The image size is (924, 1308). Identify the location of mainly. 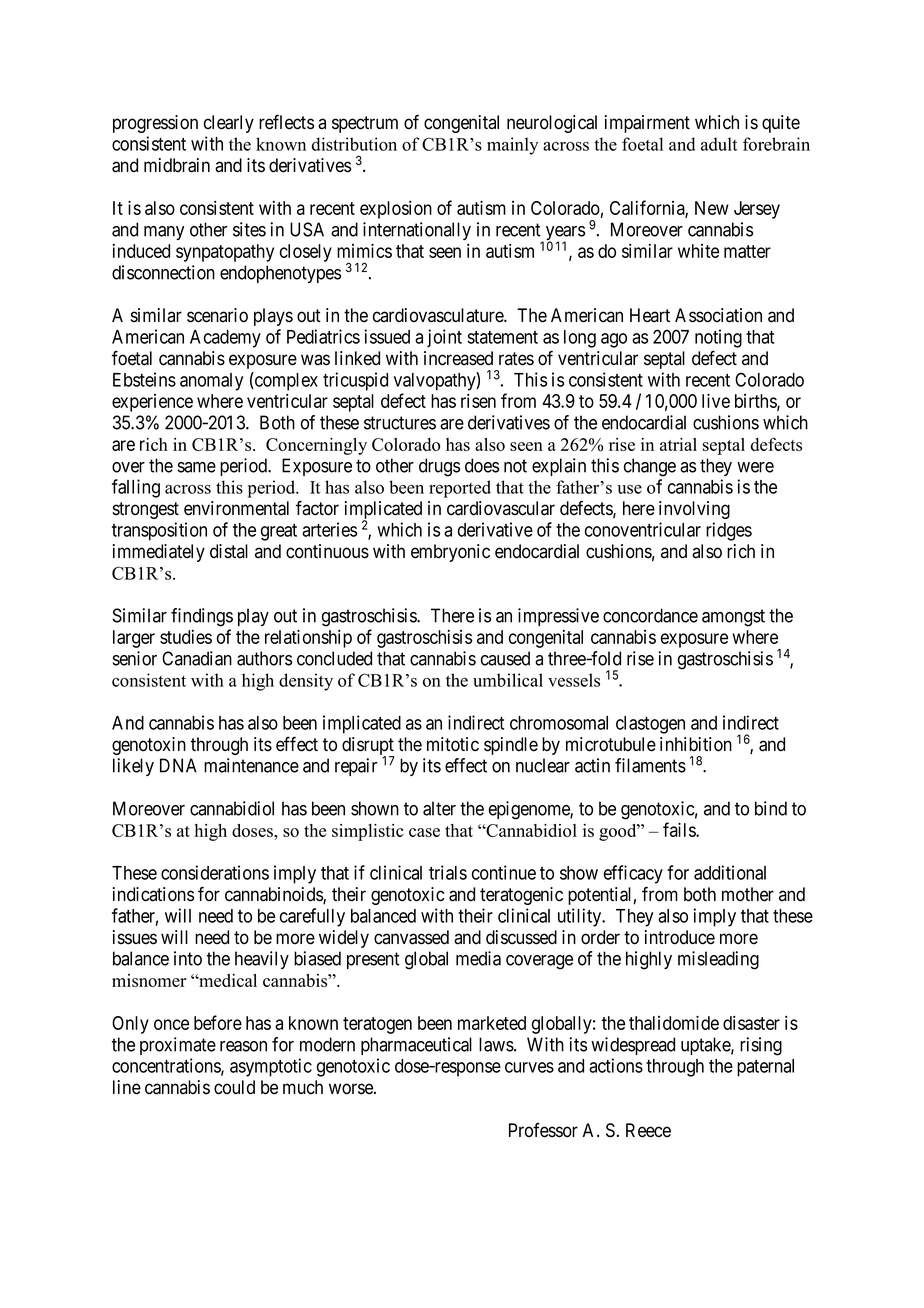
(512, 146).
